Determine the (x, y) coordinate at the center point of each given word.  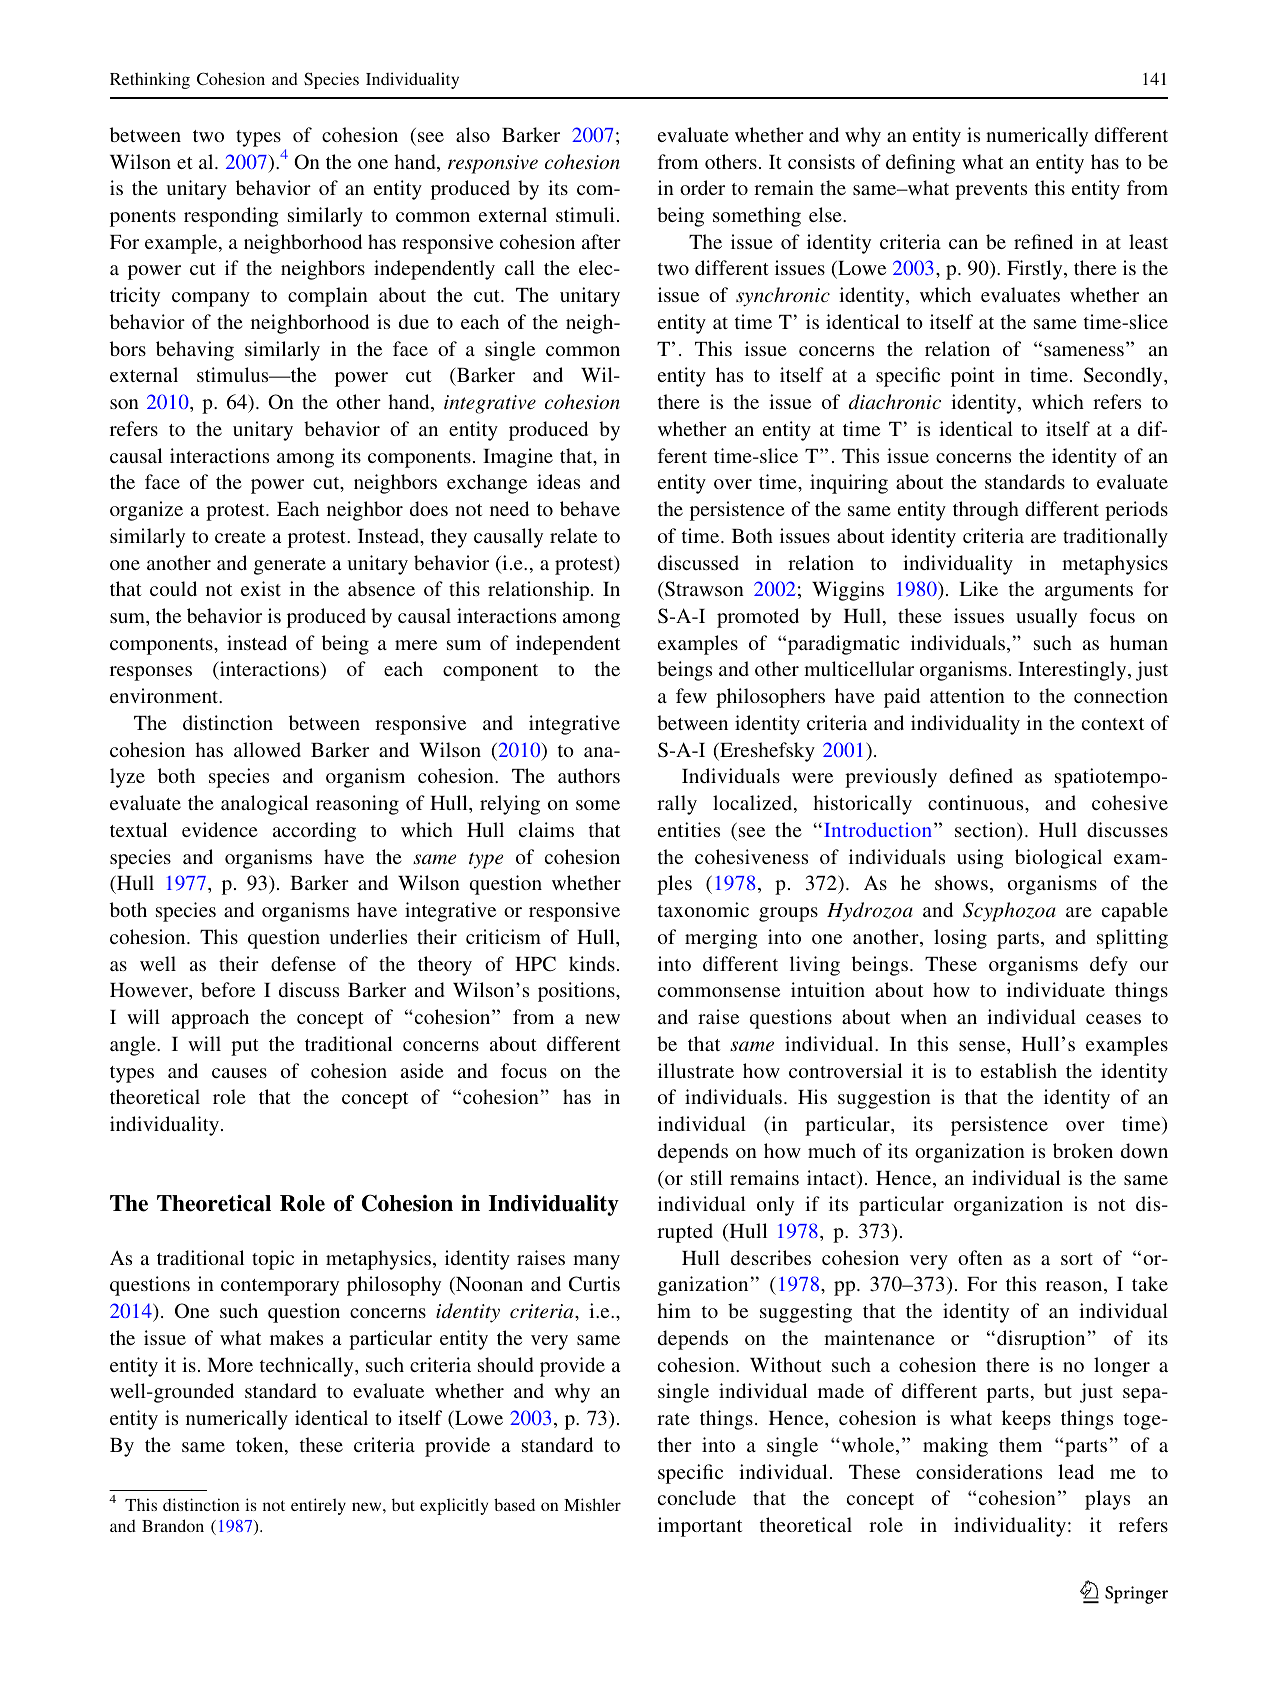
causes (239, 1073)
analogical (264, 805)
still (706, 1177)
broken (1083, 1150)
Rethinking (150, 80)
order (702, 187)
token (261, 1446)
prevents (991, 191)
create (240, 537)
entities (689, 829)
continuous (977, 802)
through (986, 511)
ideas (558, 481)
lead (1076, 1471)
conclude (697, 1497)
